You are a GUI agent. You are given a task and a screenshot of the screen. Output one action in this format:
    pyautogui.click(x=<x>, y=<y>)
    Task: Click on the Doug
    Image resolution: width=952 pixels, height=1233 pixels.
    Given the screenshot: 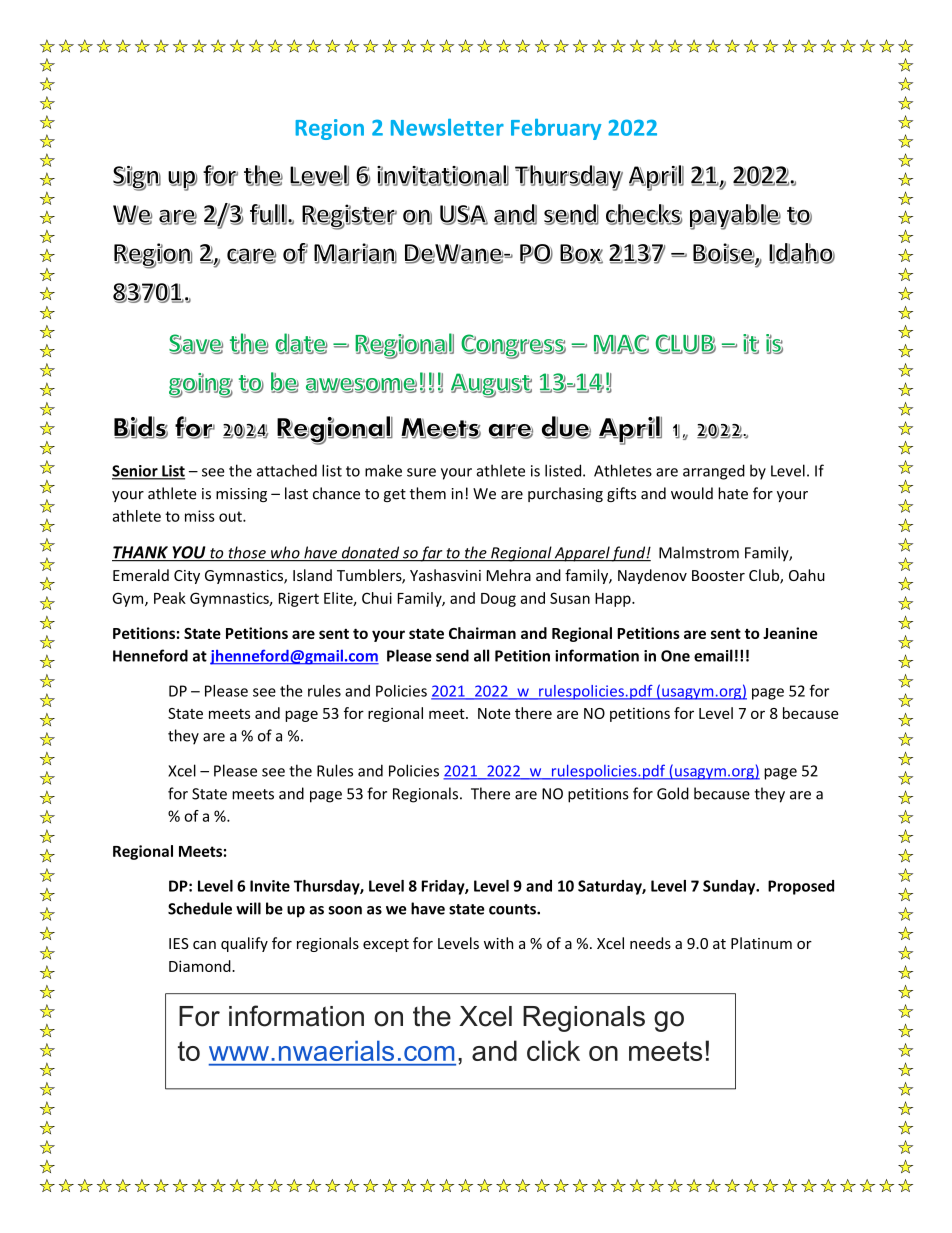 What is the action you would take?
    pyautogui.click(x=498, y=600)
